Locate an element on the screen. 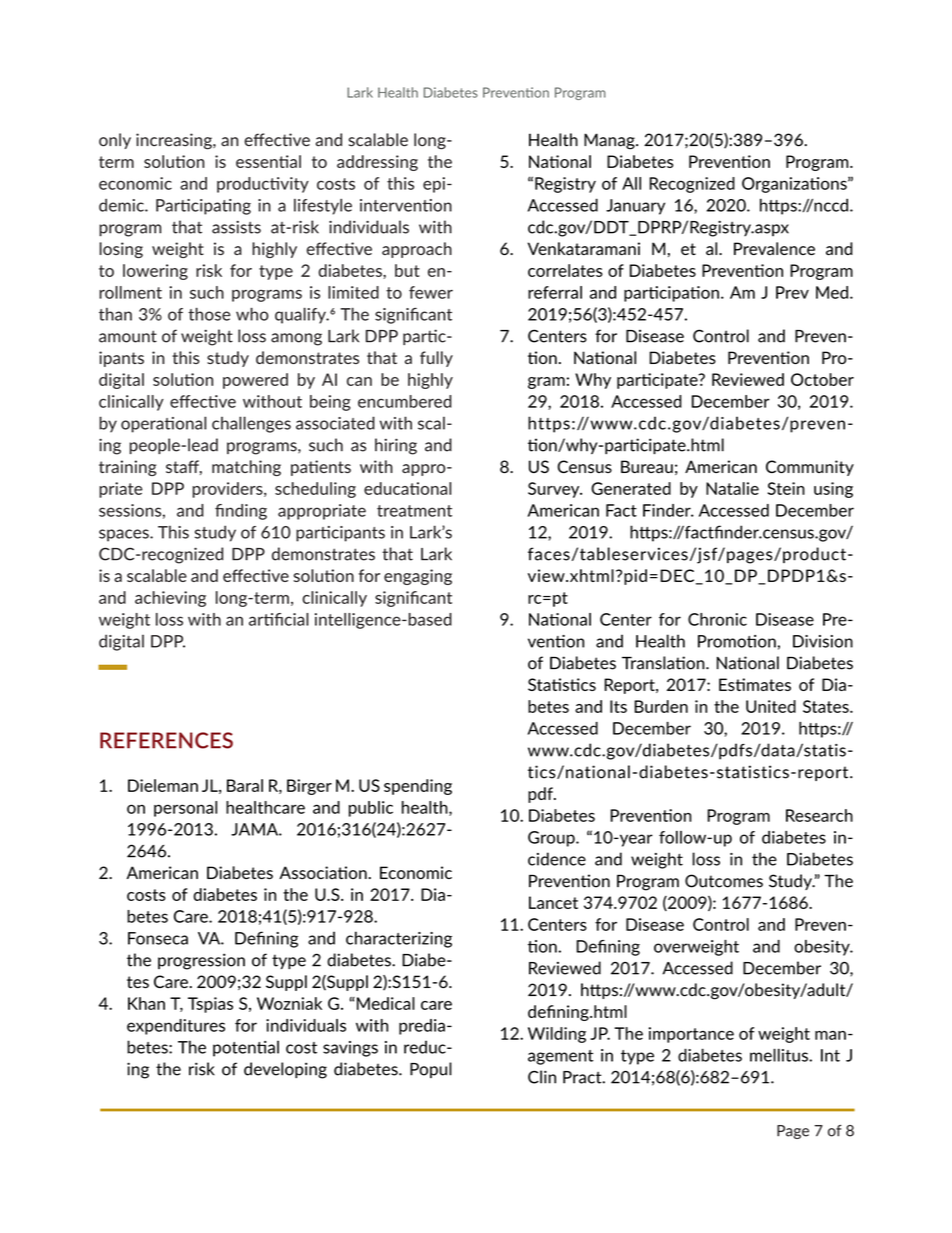  matching is located at coordinates (246, 468).
